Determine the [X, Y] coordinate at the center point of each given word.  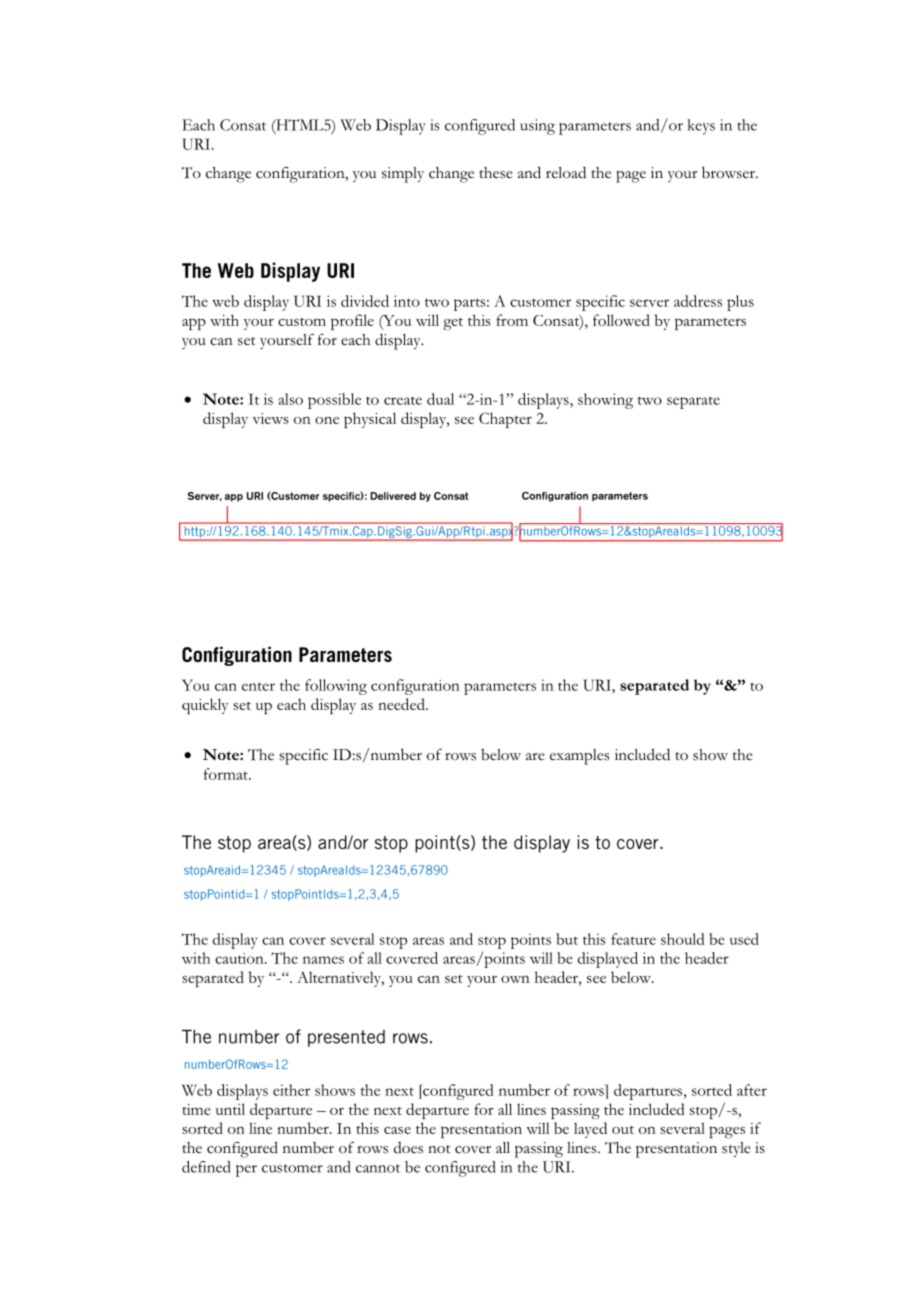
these [496, 173]
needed [402, 704]
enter [258, 686]
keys [701, 127]
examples [580, 757]
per [246, 1171]
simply [403, 175]
